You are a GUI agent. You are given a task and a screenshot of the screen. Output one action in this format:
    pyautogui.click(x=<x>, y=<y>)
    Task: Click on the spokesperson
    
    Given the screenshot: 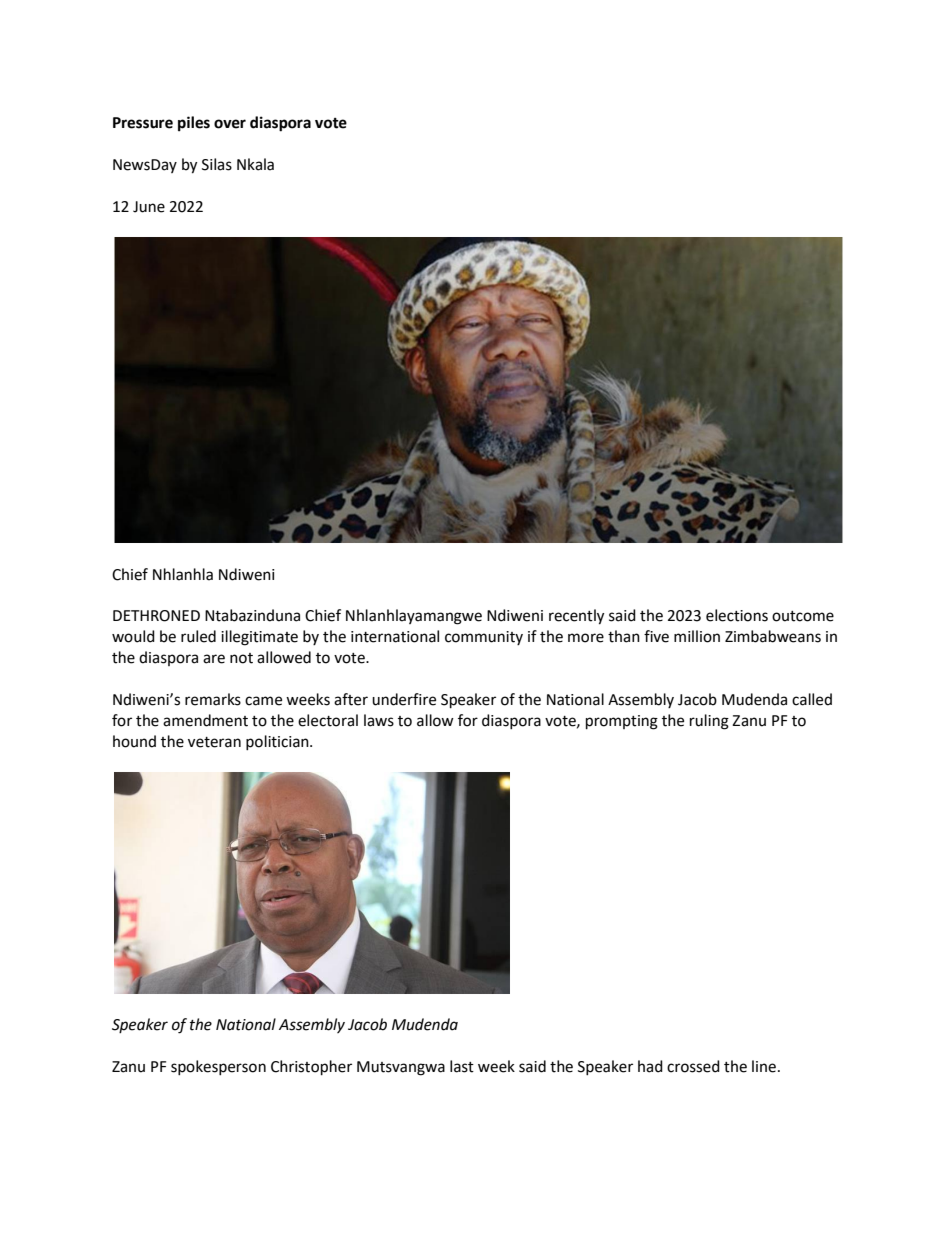 What is the action you would take?
    pyautogui.click(x=218, y=1067)
